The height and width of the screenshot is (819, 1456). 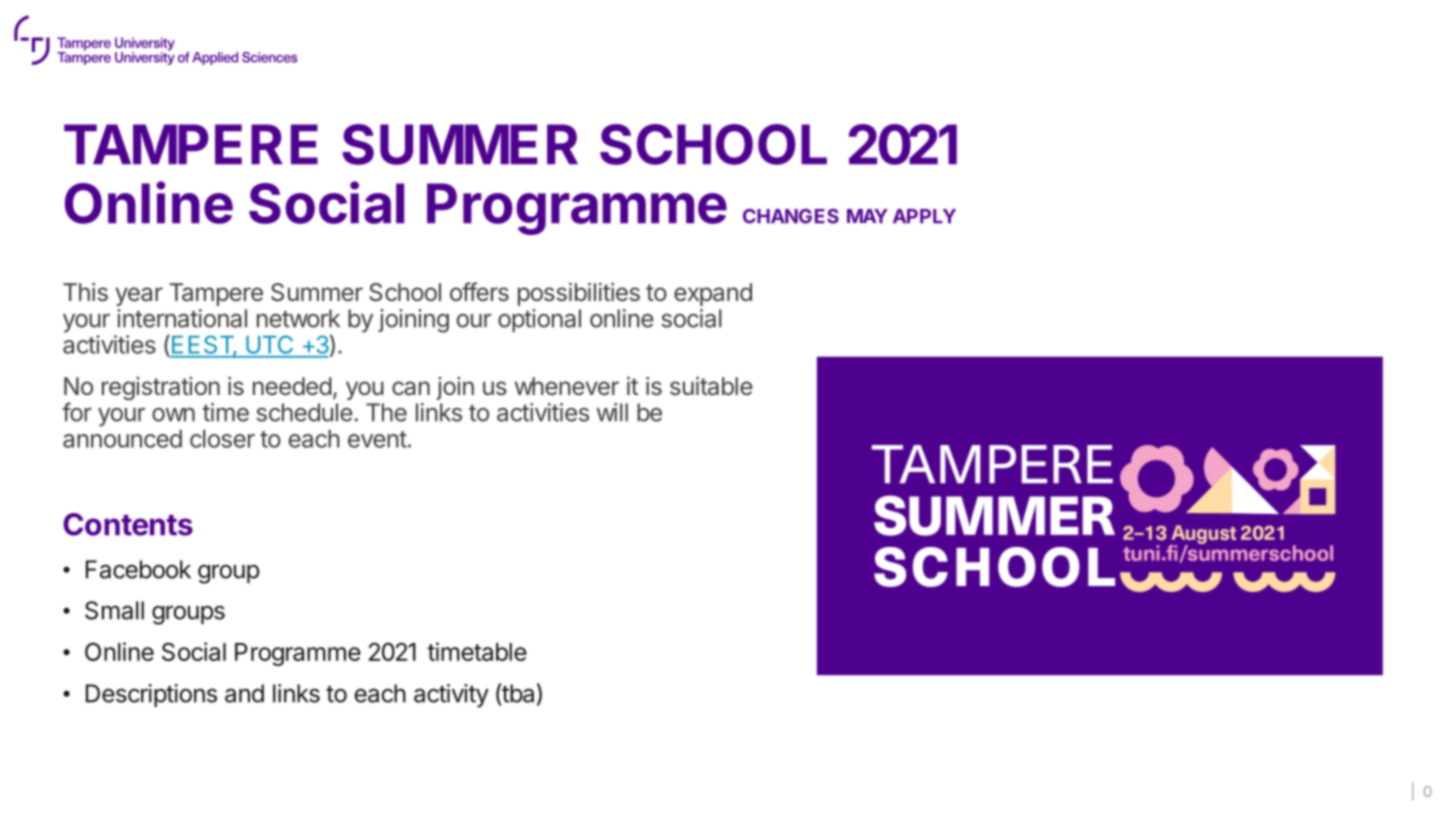 What do you see at coordinates (377, 439) in the screenshot?
I see `event` at bounding box center [377, 439].
